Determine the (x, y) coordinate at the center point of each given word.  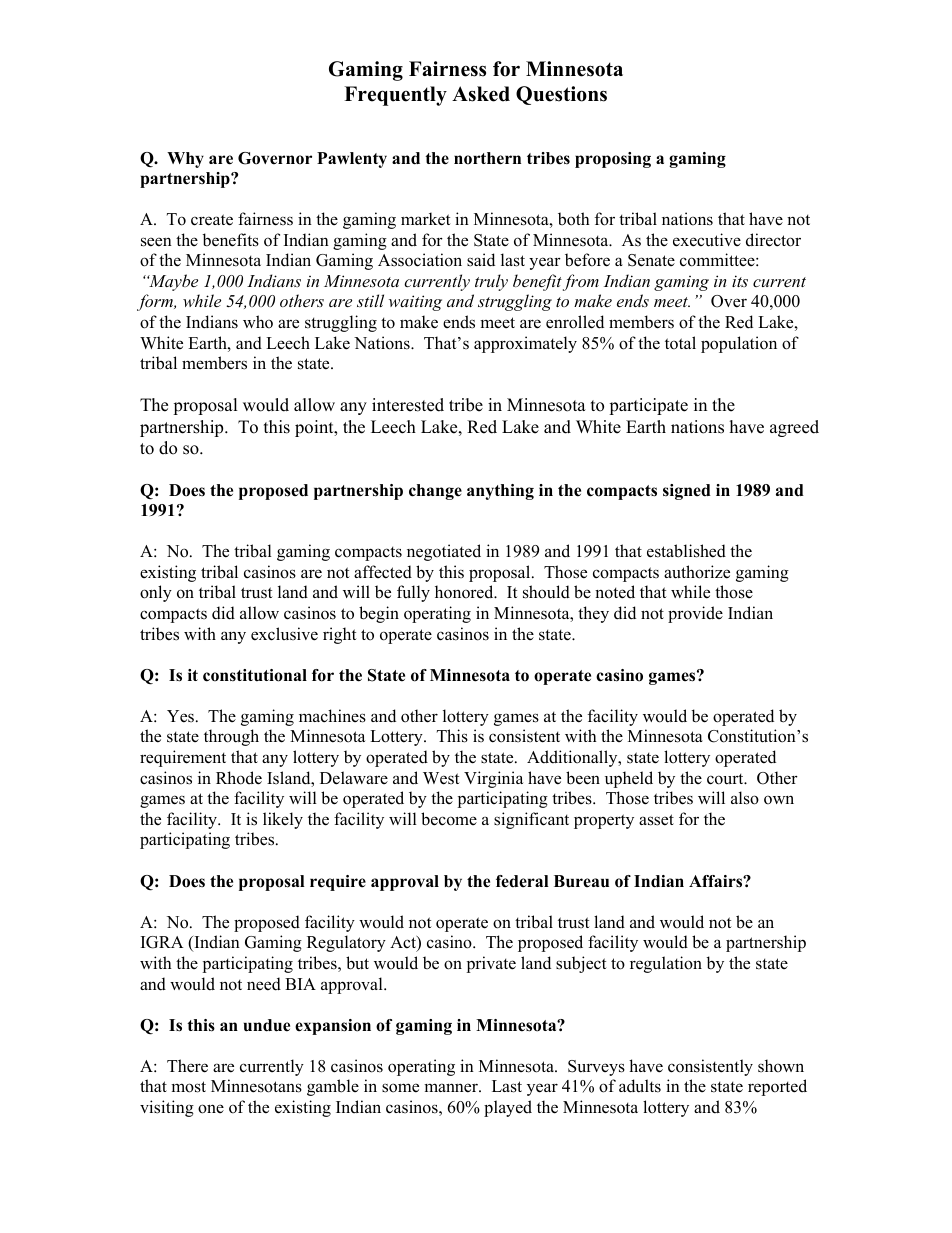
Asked (481, 94)
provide (695, 614)
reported (777, 1087)
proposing (613, 160)
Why (185, 160)
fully (413, 593)
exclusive (284, 634)
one (211, 1109)
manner (452, 1088)
